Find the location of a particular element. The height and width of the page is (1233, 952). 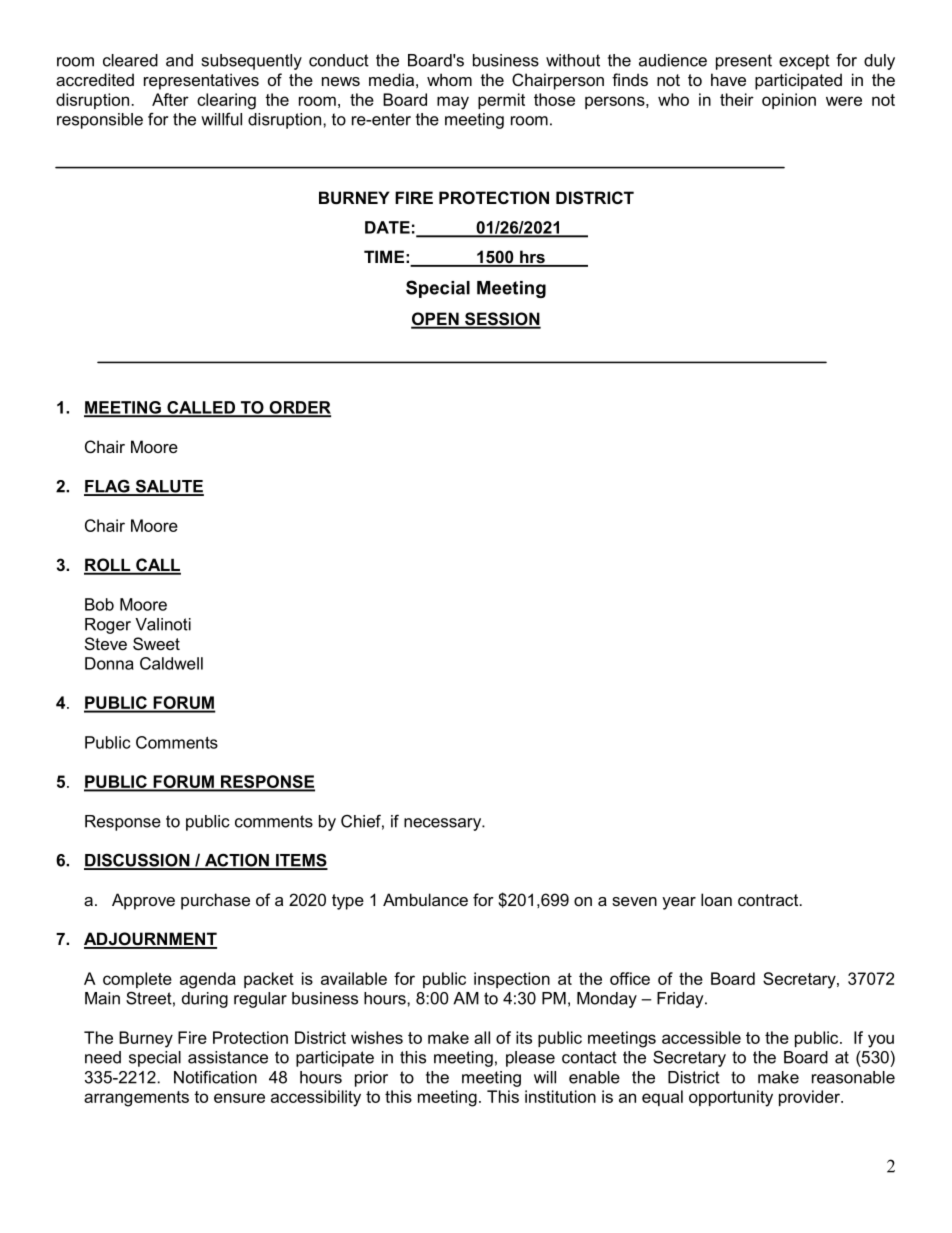

ORDER is located at coordinates (299, 408).
